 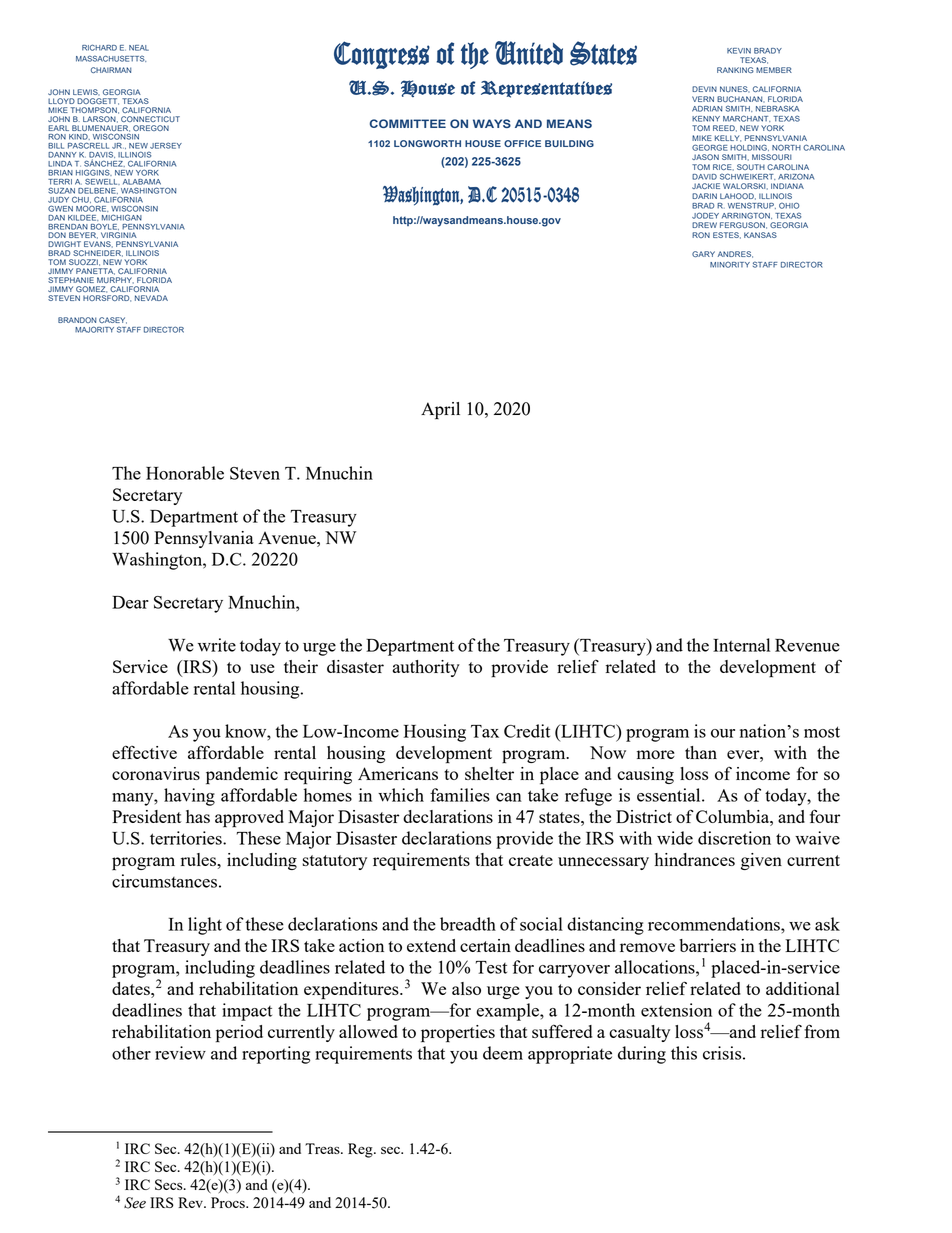 What do you see at coordinates (111, 70) in the screenshot?
I see `CHAIRMAN` at bounding box center [111, 70].
